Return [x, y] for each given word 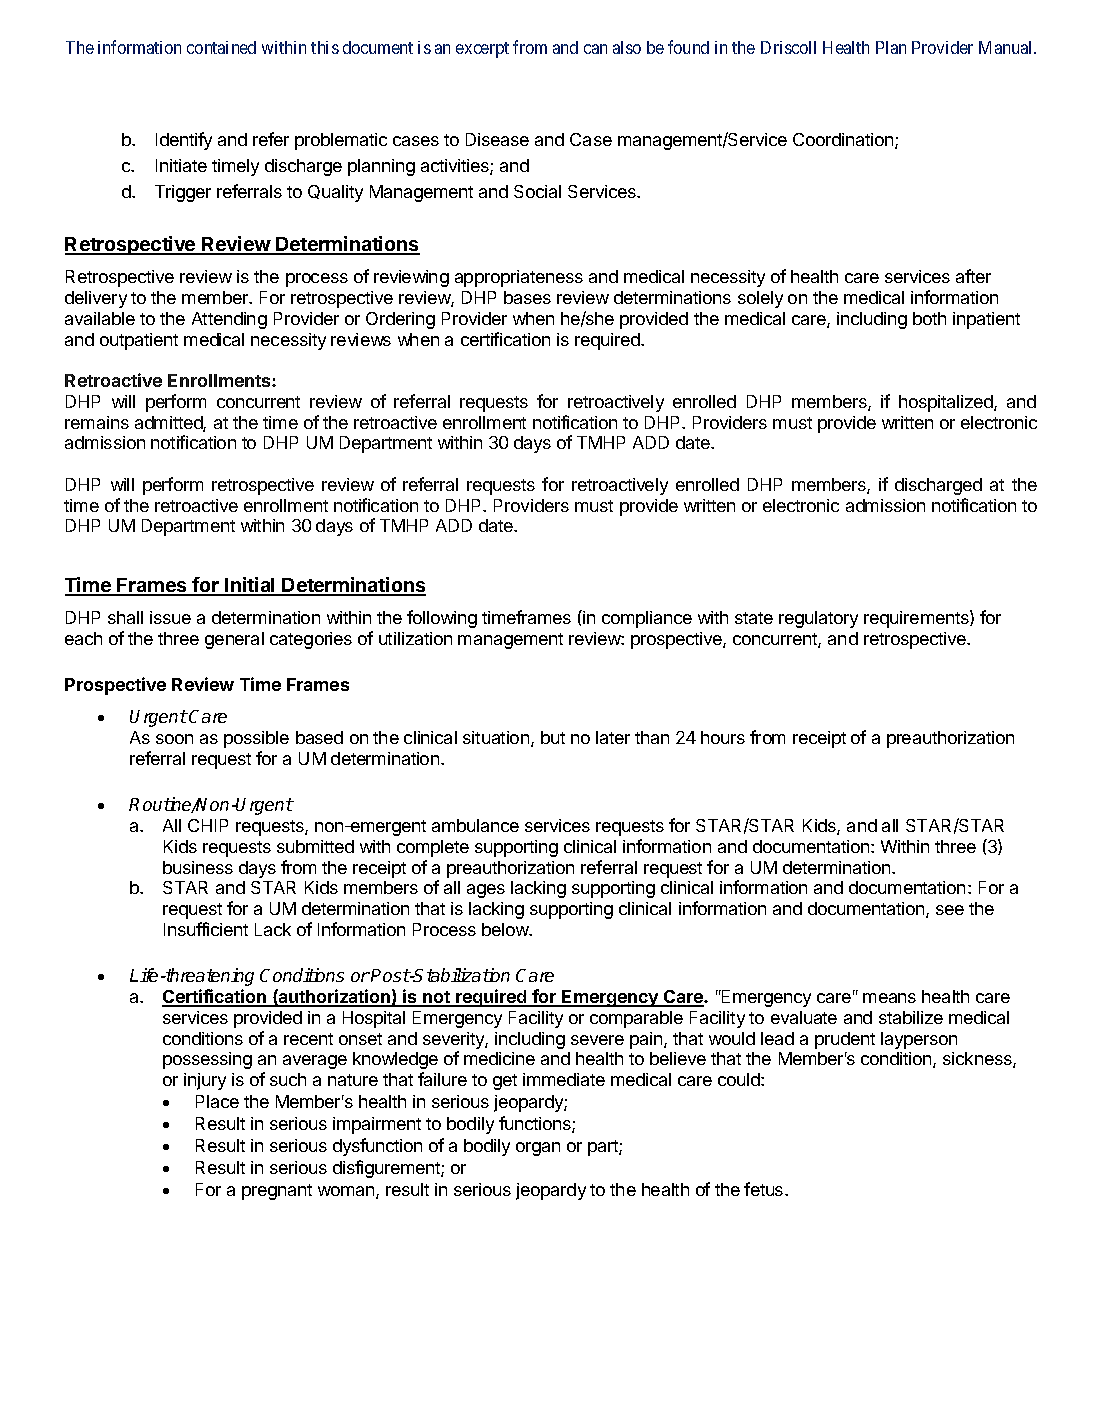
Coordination [844, 141]
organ [538, 1149]
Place [217, 1101]
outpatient [139, 341]
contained [221, 47]
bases [527, 297]
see [950, 910]
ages [486, 891]
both [929, 318]
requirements [917, 619]
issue [170, 617]
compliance [647, 619]
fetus [765, 1189]
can [595, 49]
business [198, 867]
